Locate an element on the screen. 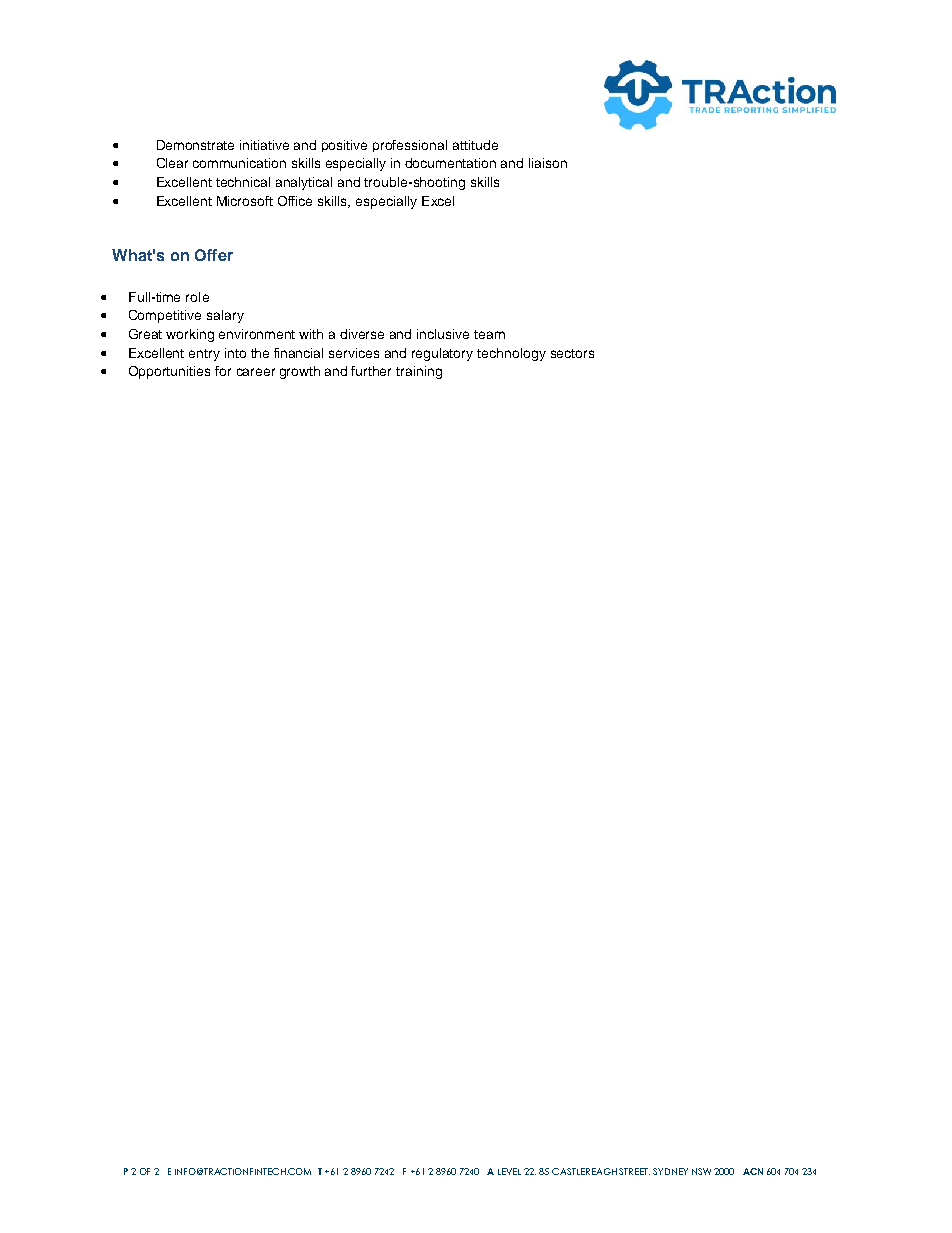 The width and height of the screenshot is (952, 1233). STREET is located at coordinates (634, 1171).
